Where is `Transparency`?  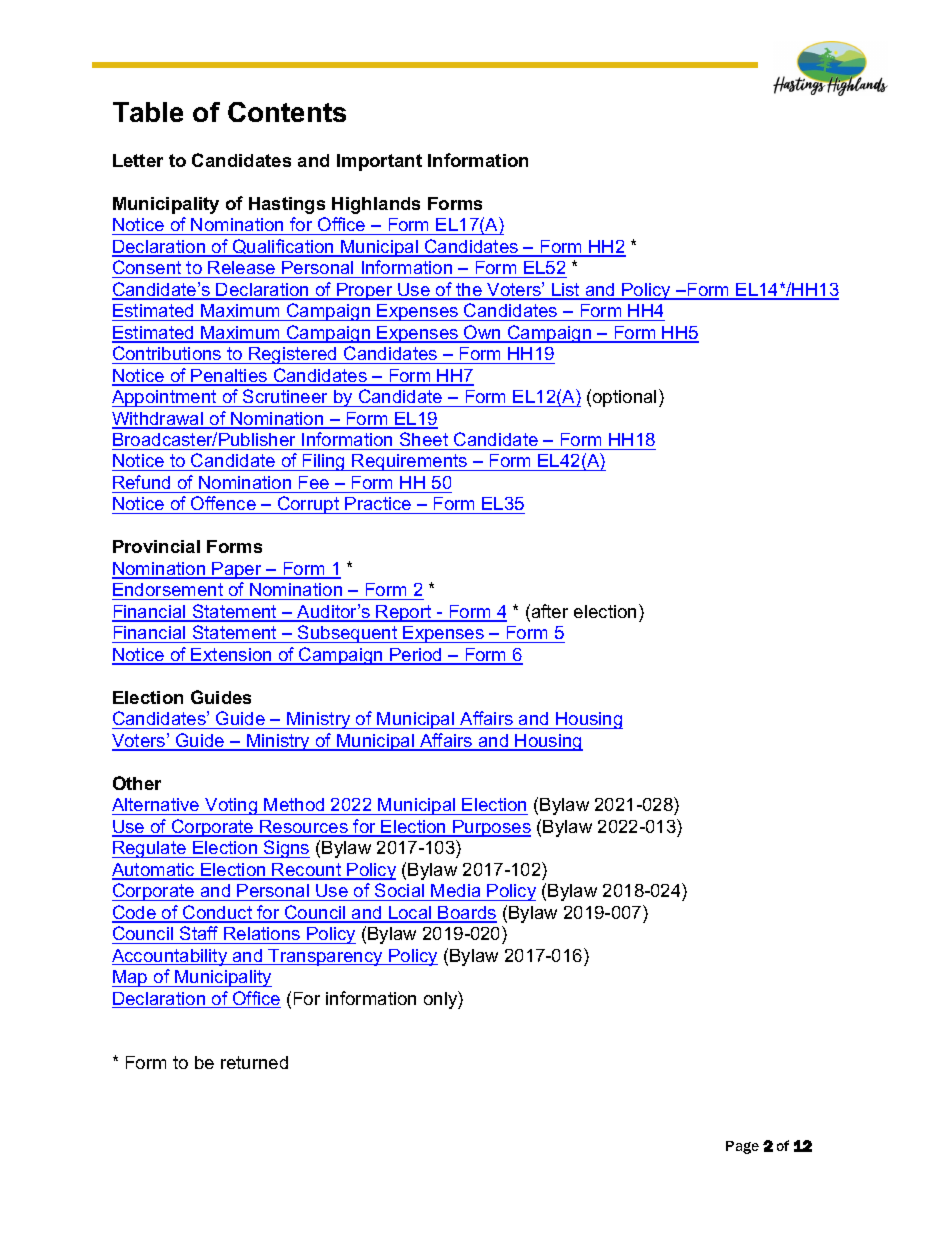 Transparency is located at coordinates (326, 957).
